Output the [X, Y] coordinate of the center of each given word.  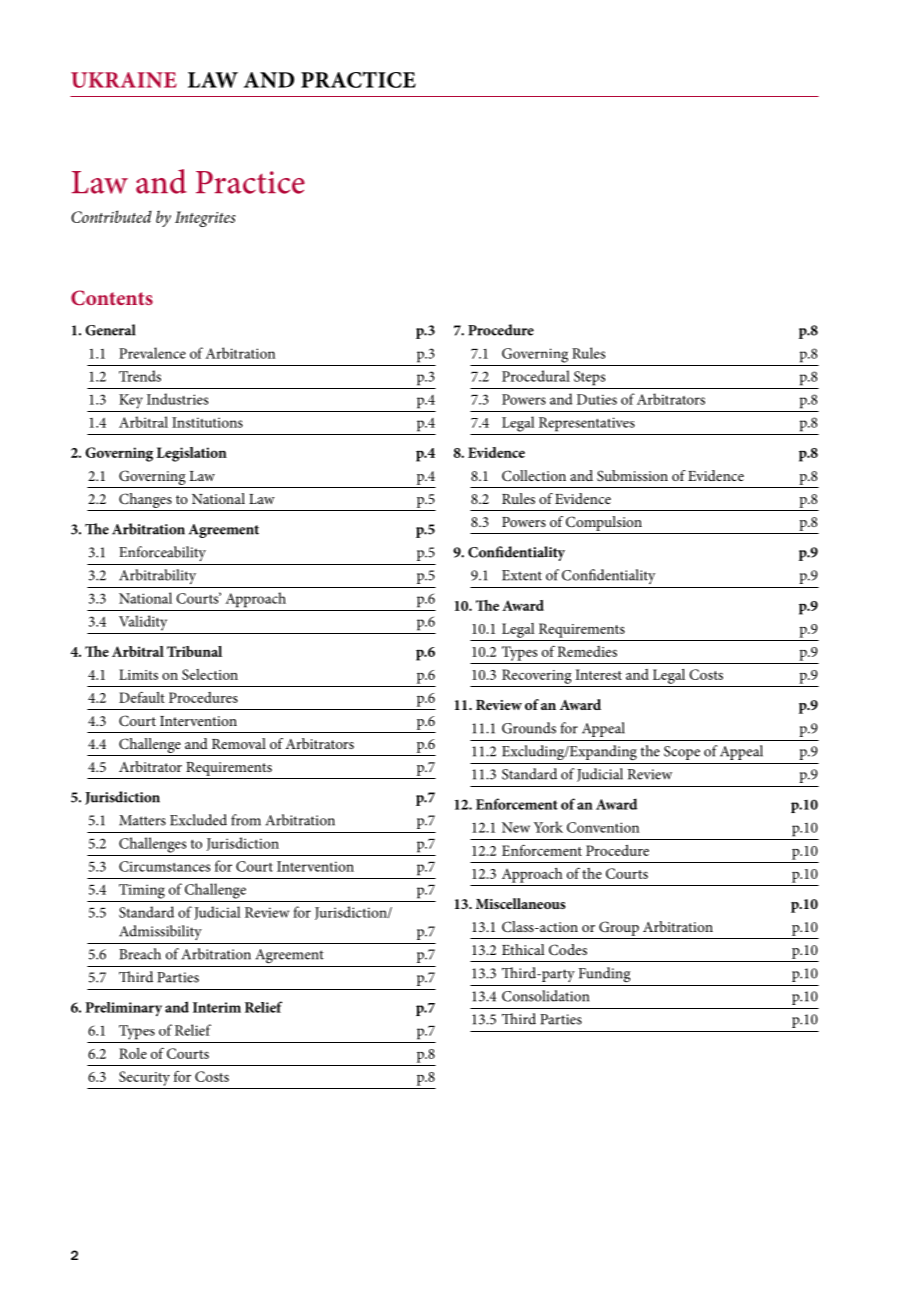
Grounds [529, 728]
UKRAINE [124, 80]
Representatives [587, 424]
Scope [682, 753]
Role [133, 1053]
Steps [589, 378]
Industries [177, 399]
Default [142, 697]
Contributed [111, 216]
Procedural [536, 376]
